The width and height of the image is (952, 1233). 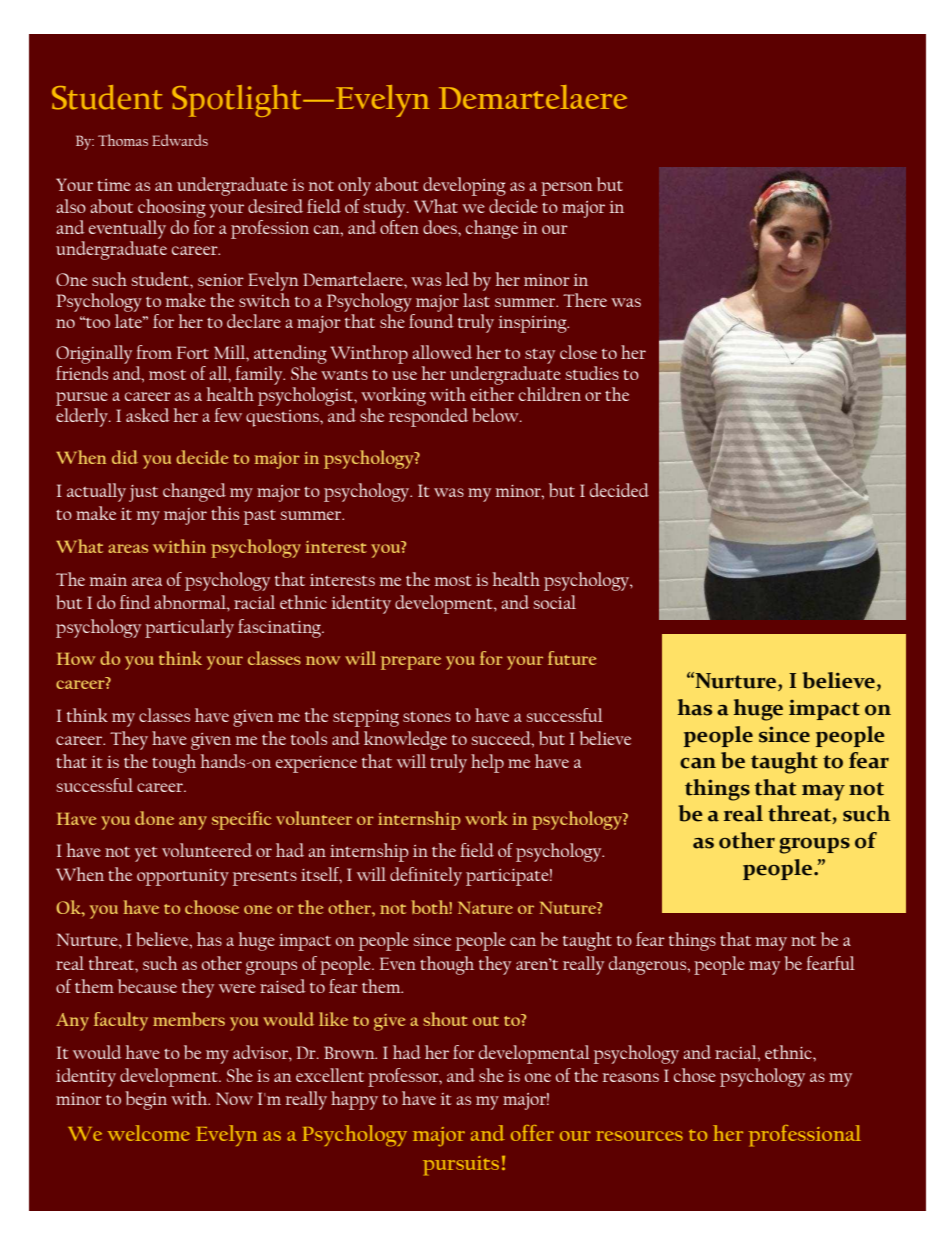 I want to click on definitely, so click(x=426, y=876).
